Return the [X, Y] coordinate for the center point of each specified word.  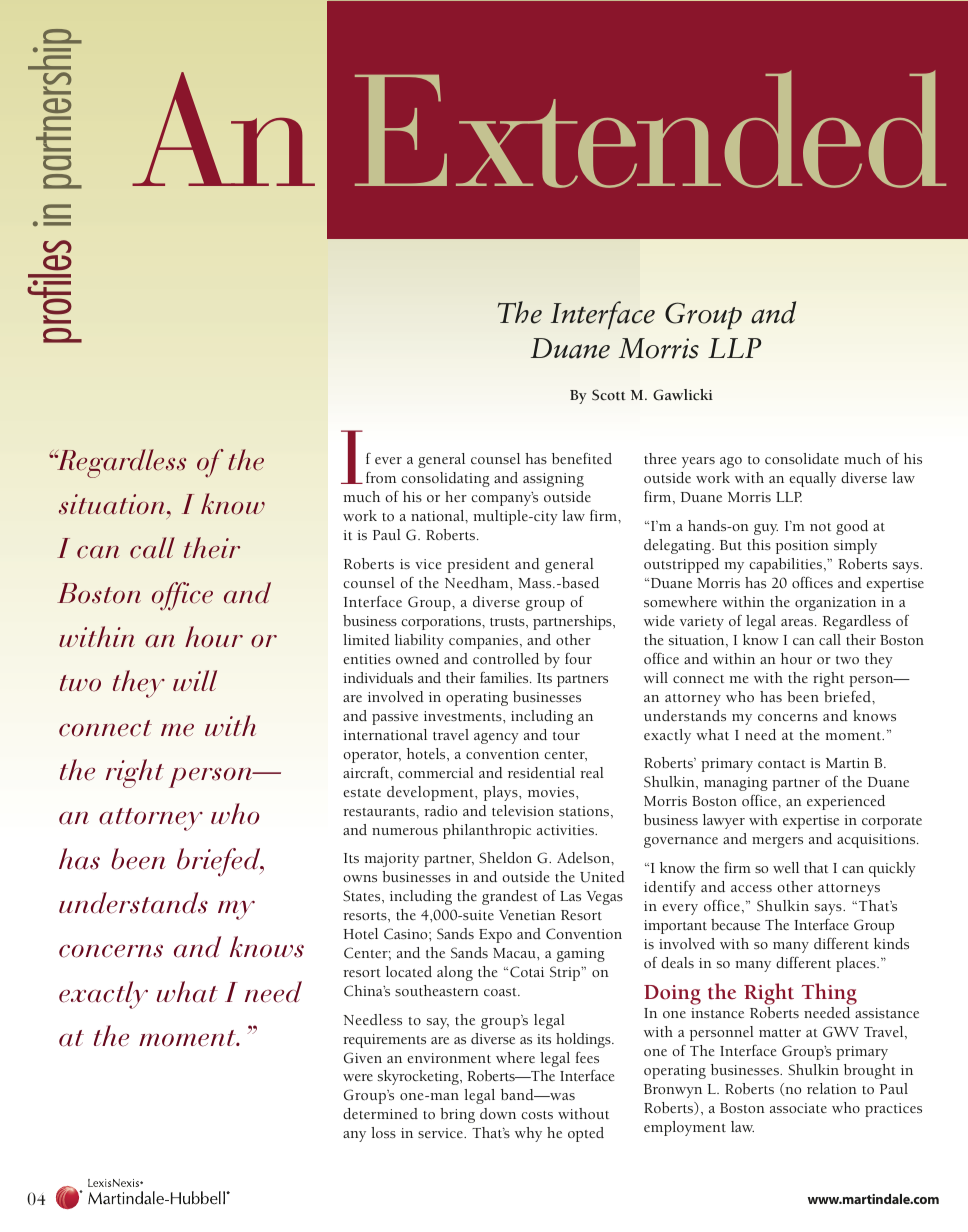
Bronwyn [673, 1091]
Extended [650, 129]
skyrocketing [419, 1077]
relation [832, 1088]
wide [659, 620]
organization [835, 604]
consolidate [802, 458]
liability [419, 641]
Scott [609, 395]
